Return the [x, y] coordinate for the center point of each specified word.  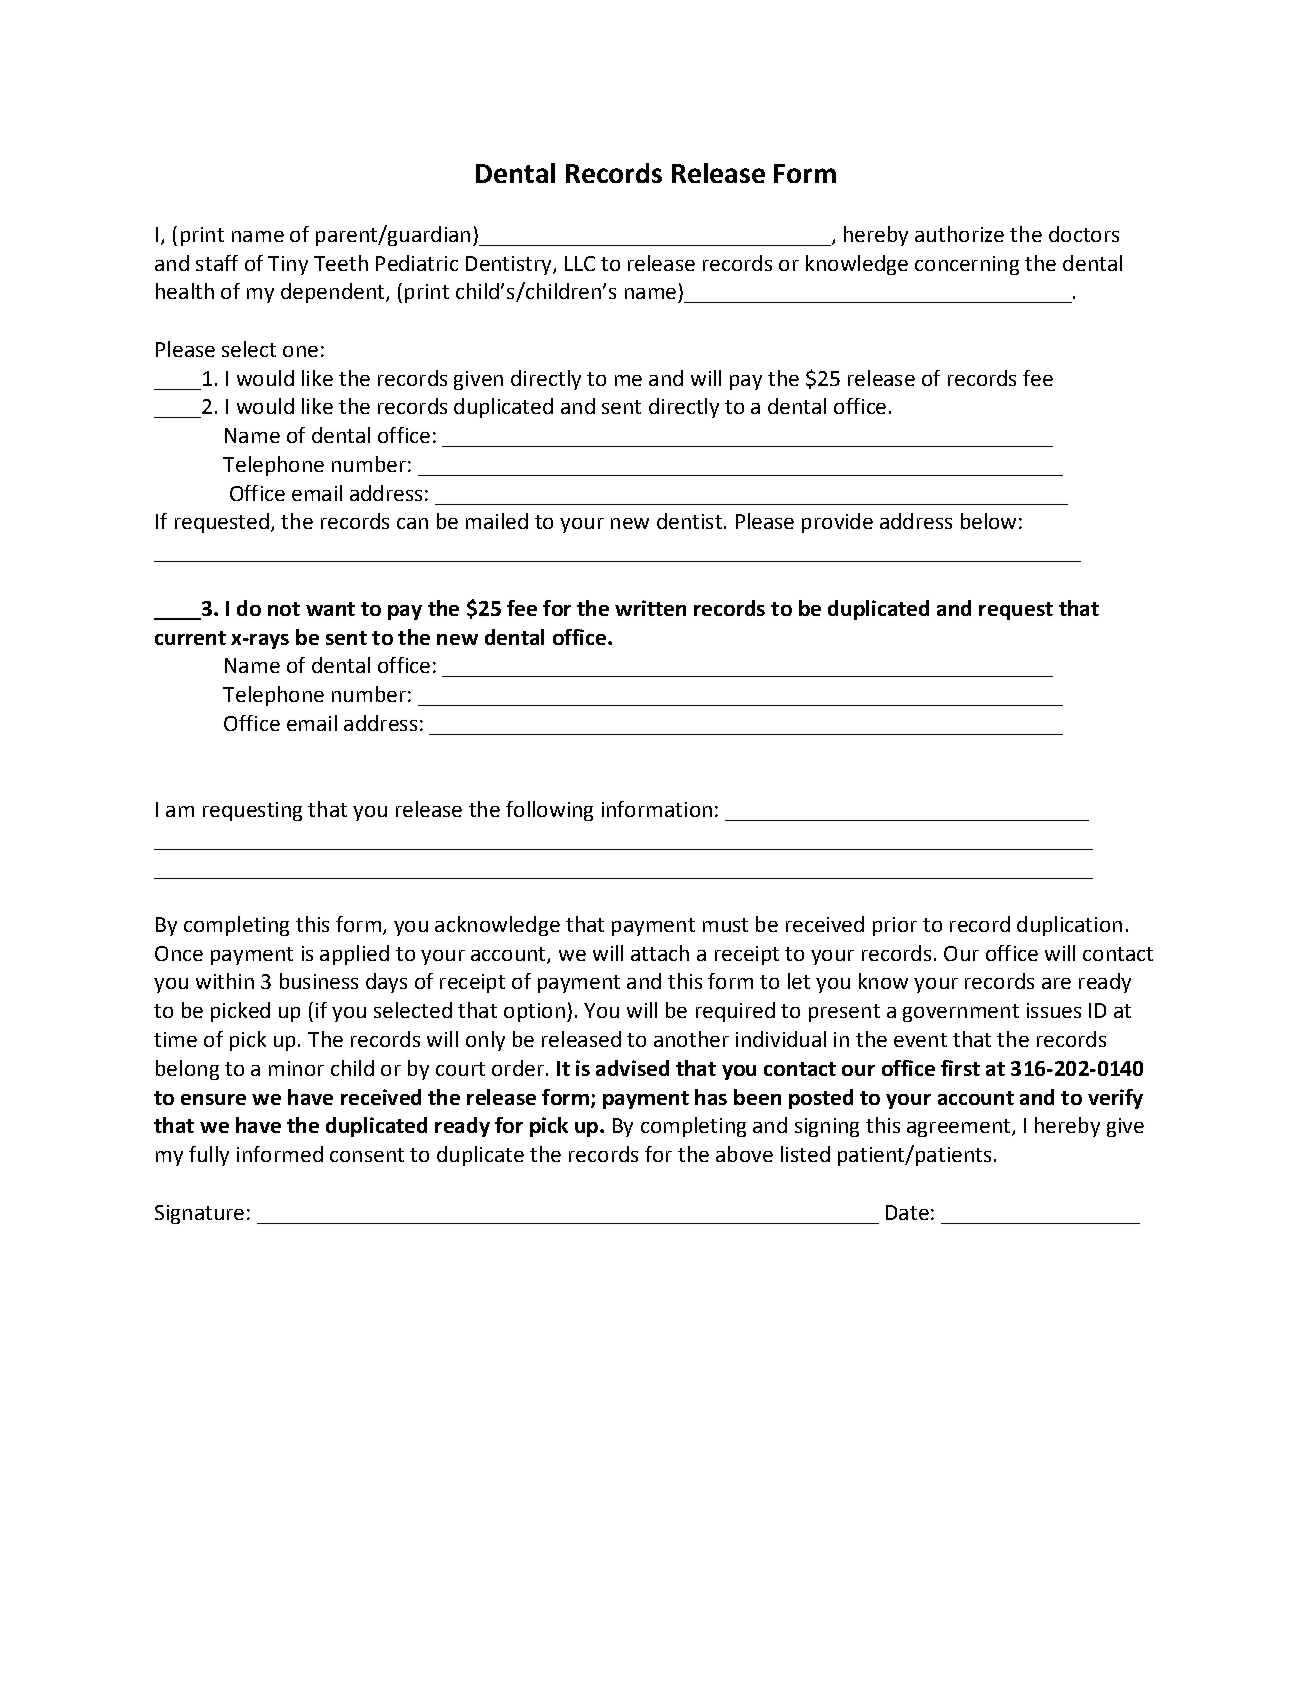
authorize [959, 234]
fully [209, 1156]
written [650, 608]
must [725, 925]
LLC [580, 263]
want [330, 609]
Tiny [288, 265]
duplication [1069, 926]
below [988, 521]
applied [354, 955]
